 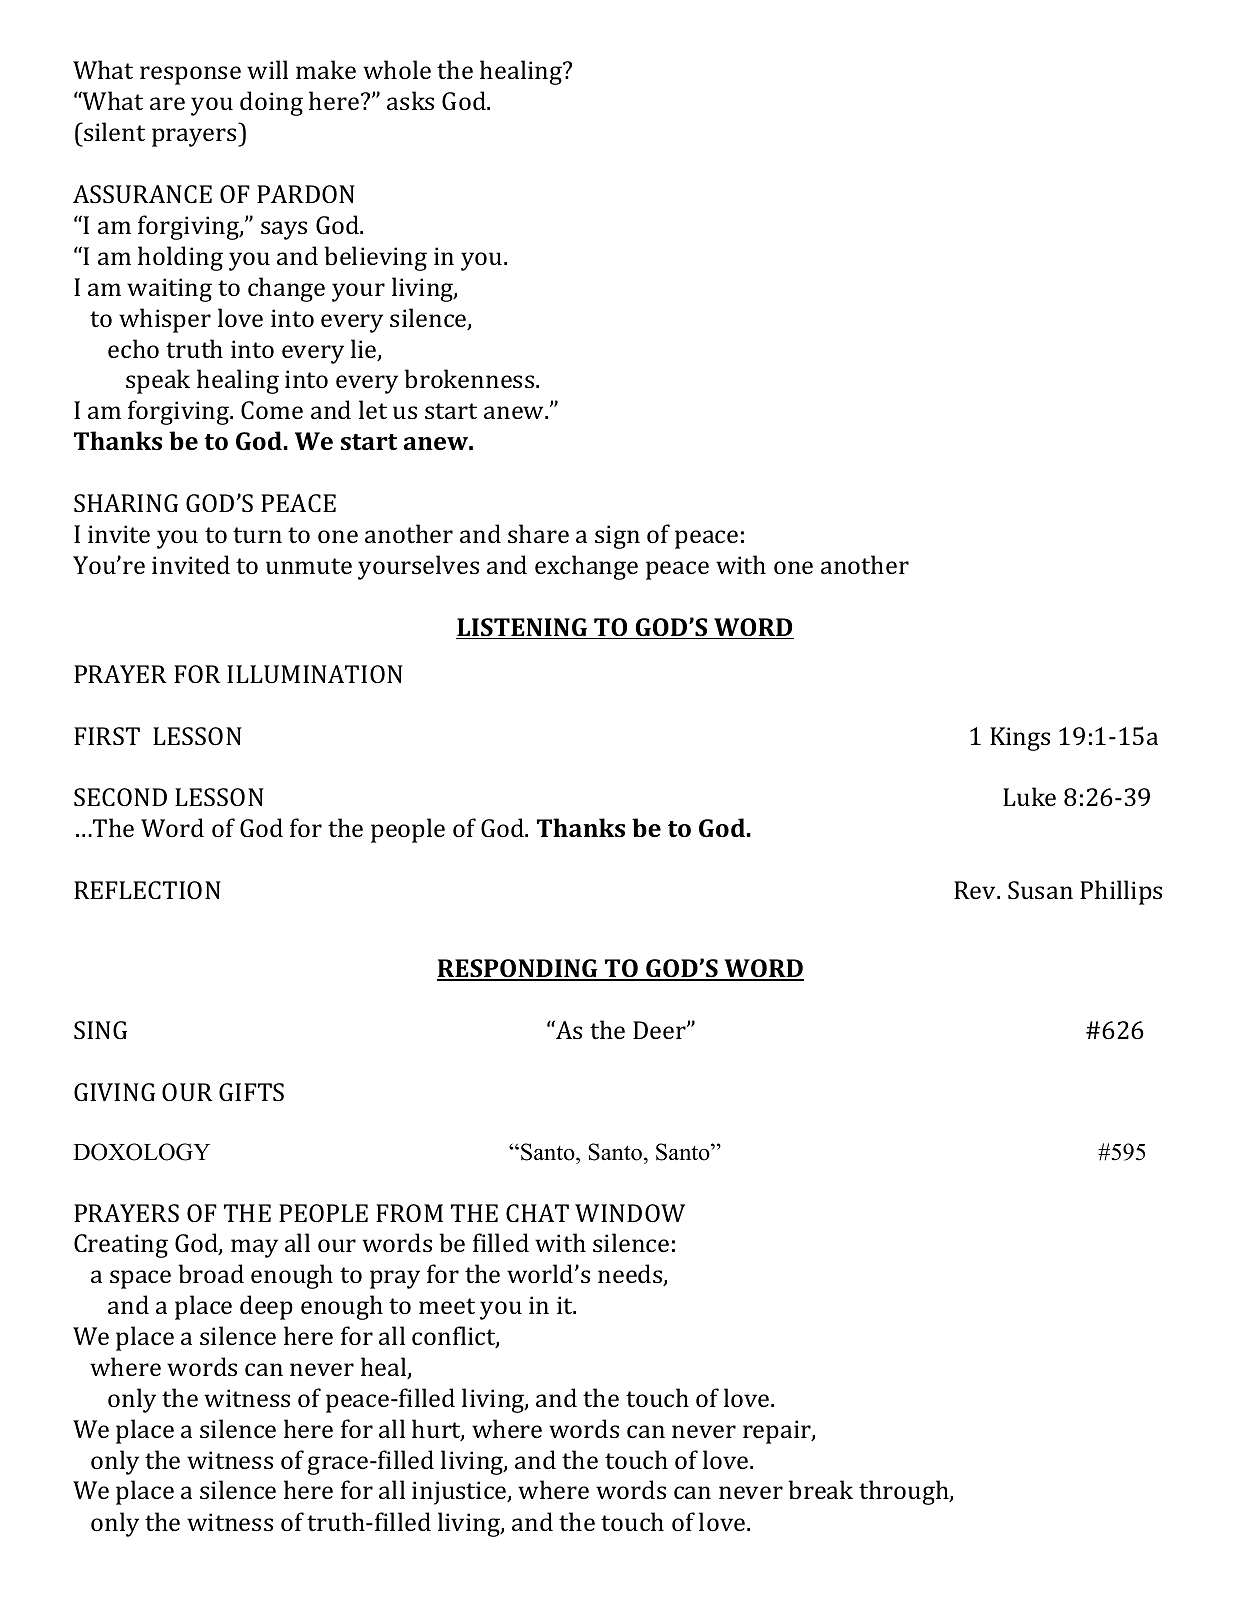 What do you see at coordinates (630, 1213) in the page?
I see `WINDOW` at bounding box center [630, 1213].
